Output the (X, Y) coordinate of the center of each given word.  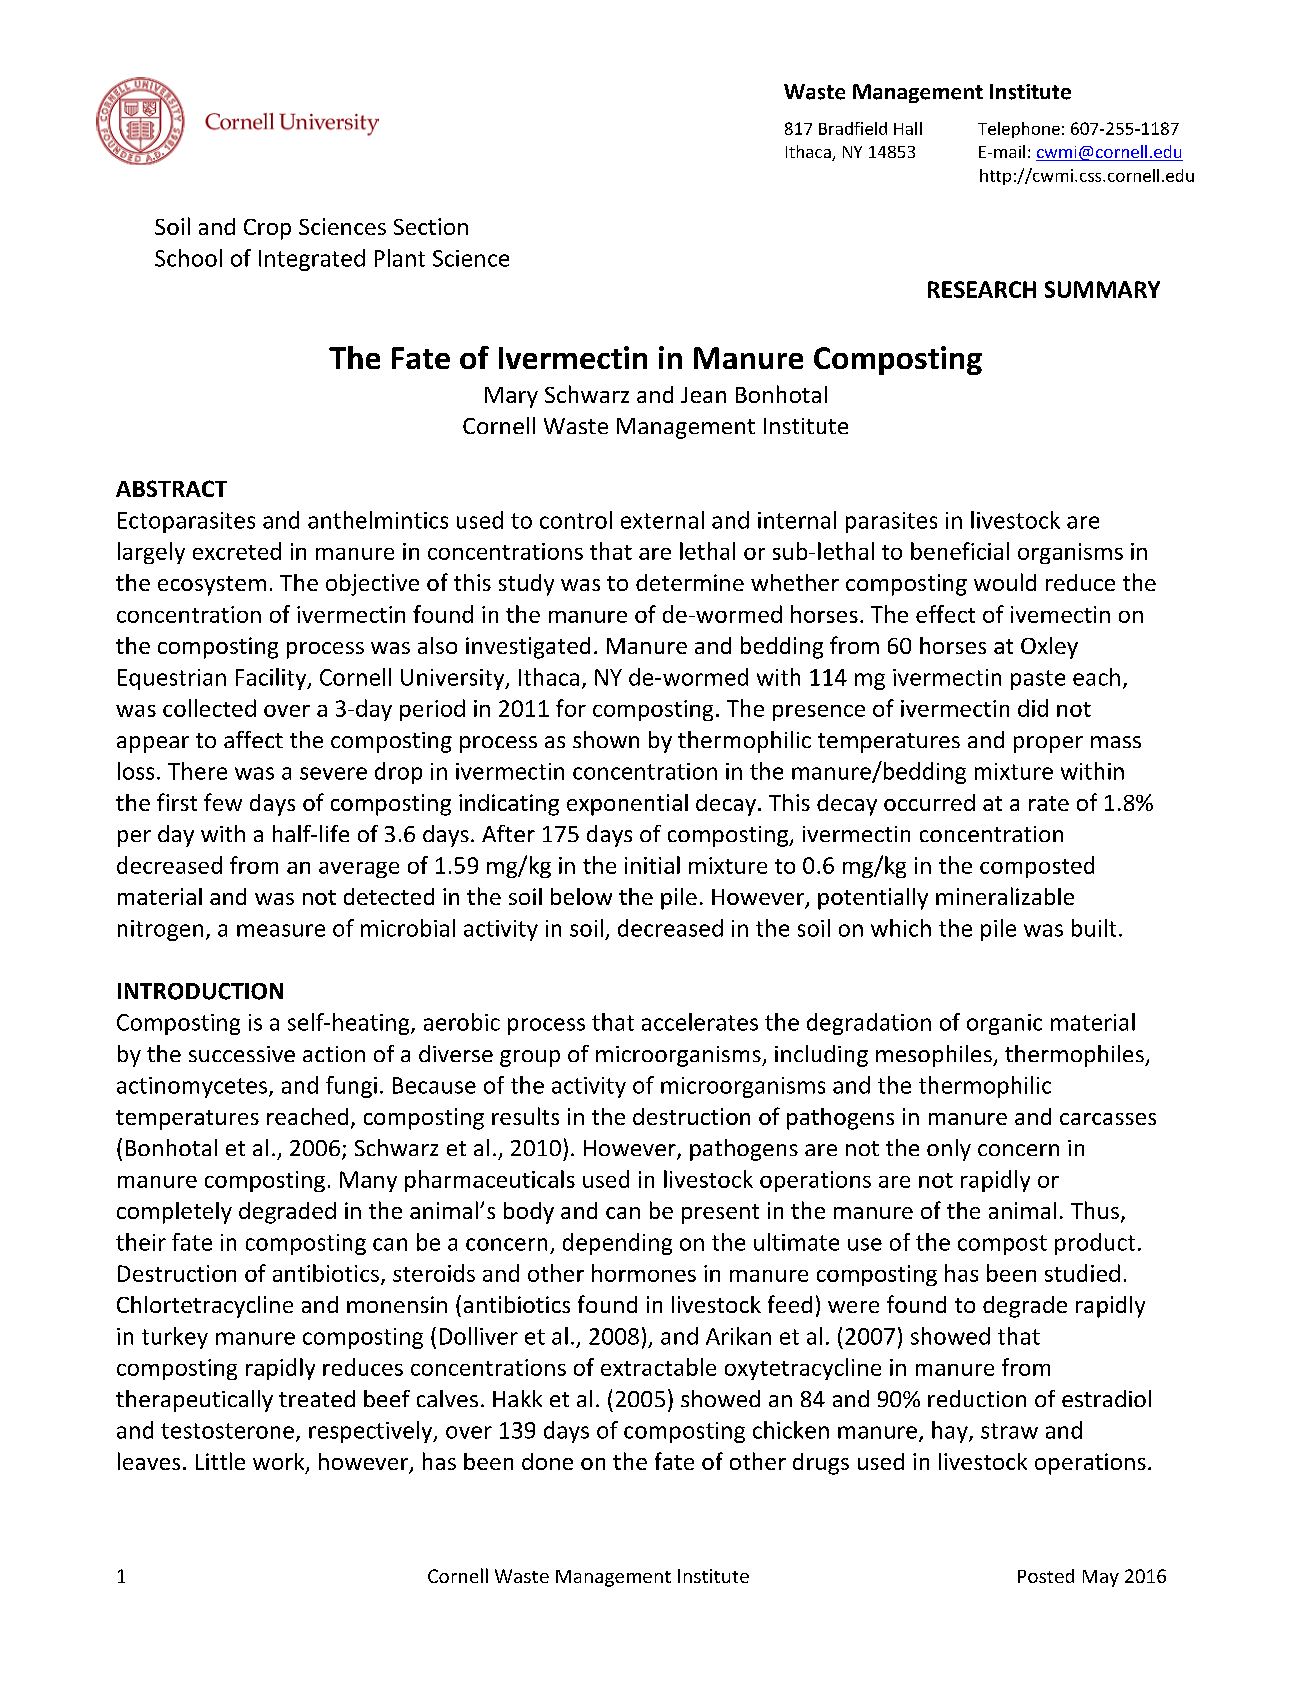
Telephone (1019, 130)
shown (606, 739)
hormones (644, 1273)
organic (1004, 1024)
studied (1082, 1273)
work (280, 1463)
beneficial (960, 551)
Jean (703, 395)
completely (174, 1213)
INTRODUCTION (200, 991)
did (1033, 708)
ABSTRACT (171, 488)
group (530, 1058)
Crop (267, 229)
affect (253, 739)
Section (431, 226)
